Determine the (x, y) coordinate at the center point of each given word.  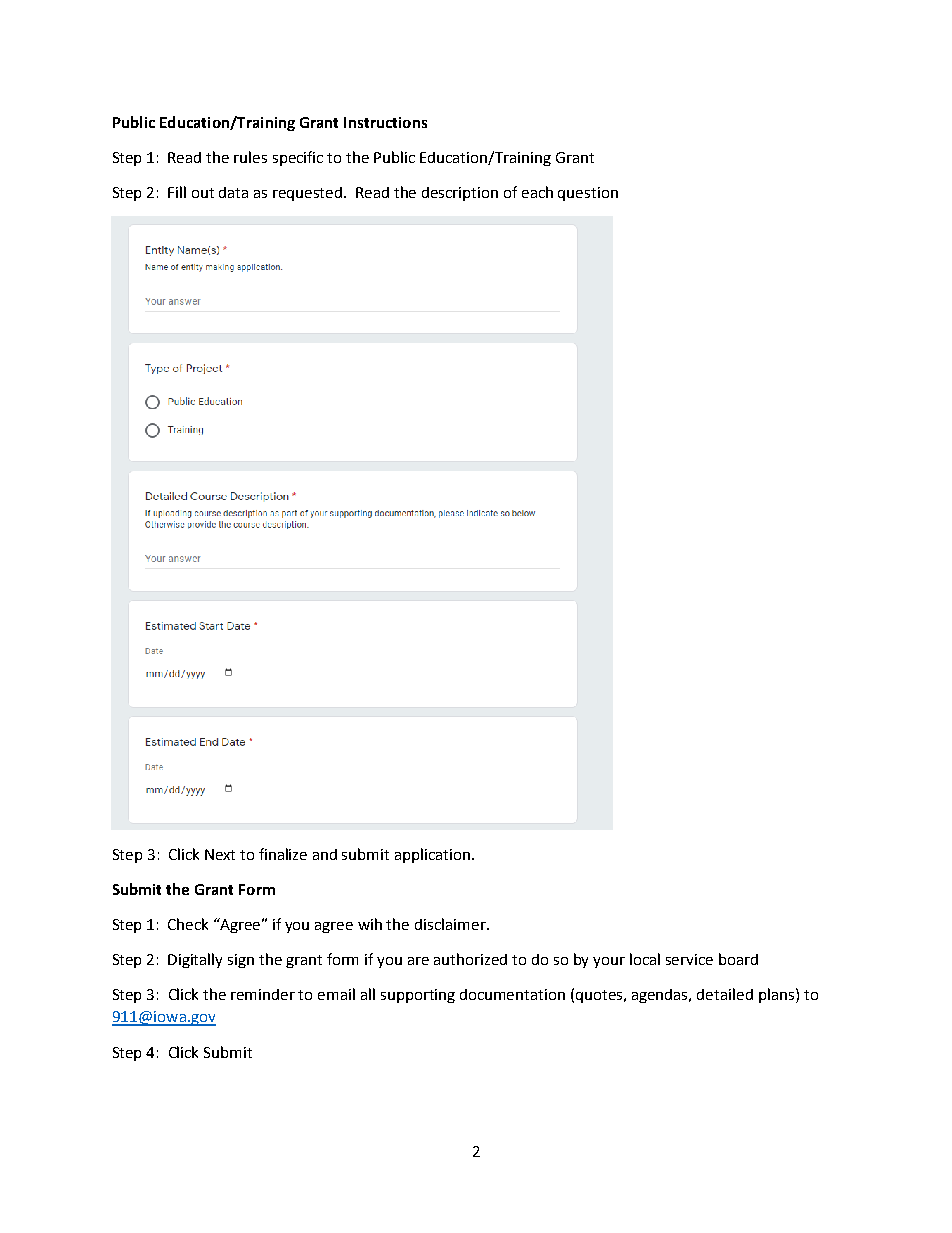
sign (241, 961)
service (689, 959)
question (588, 194)
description (460, 194)
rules (250, 157)
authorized (470, 959)
